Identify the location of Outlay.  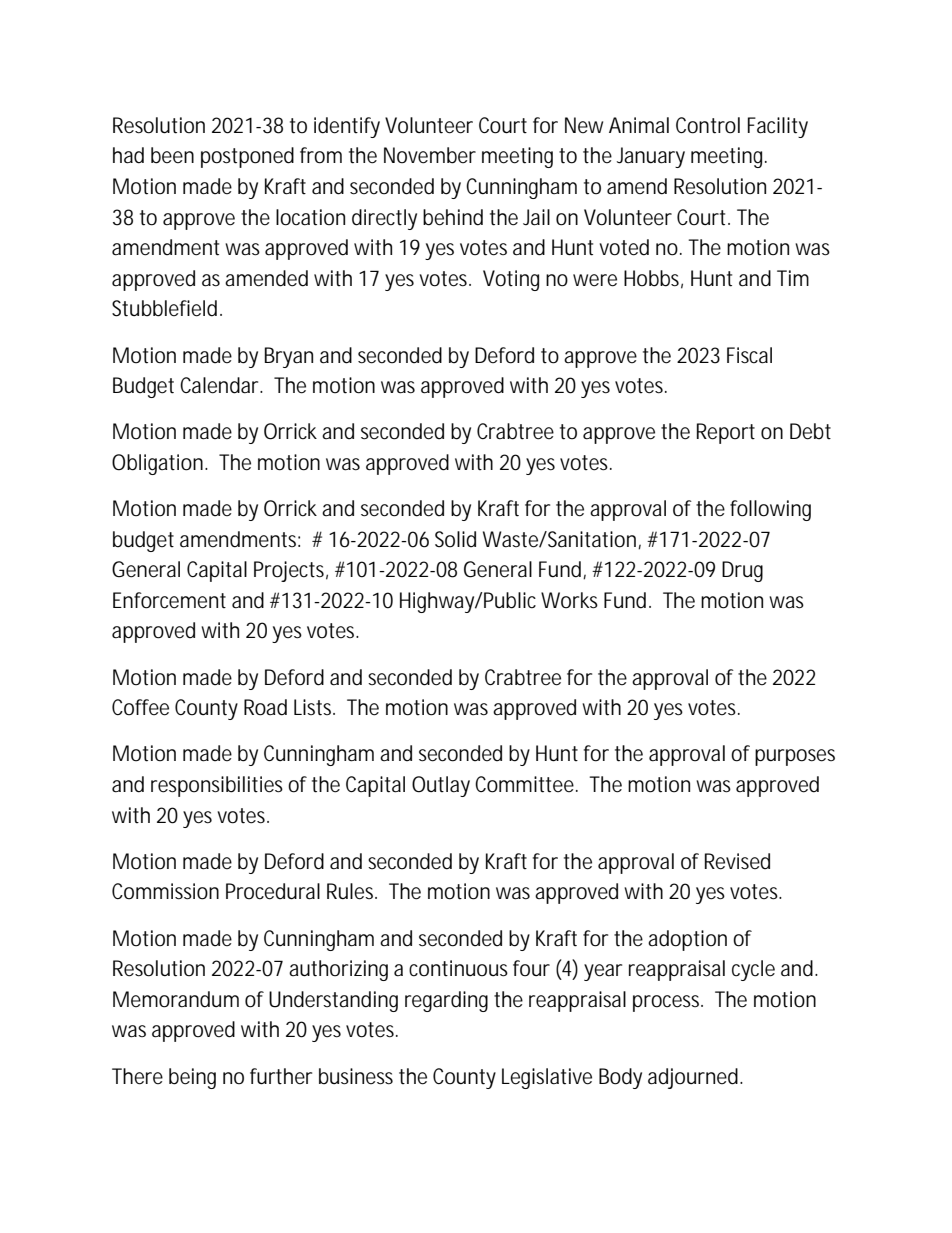
(441, 786).
